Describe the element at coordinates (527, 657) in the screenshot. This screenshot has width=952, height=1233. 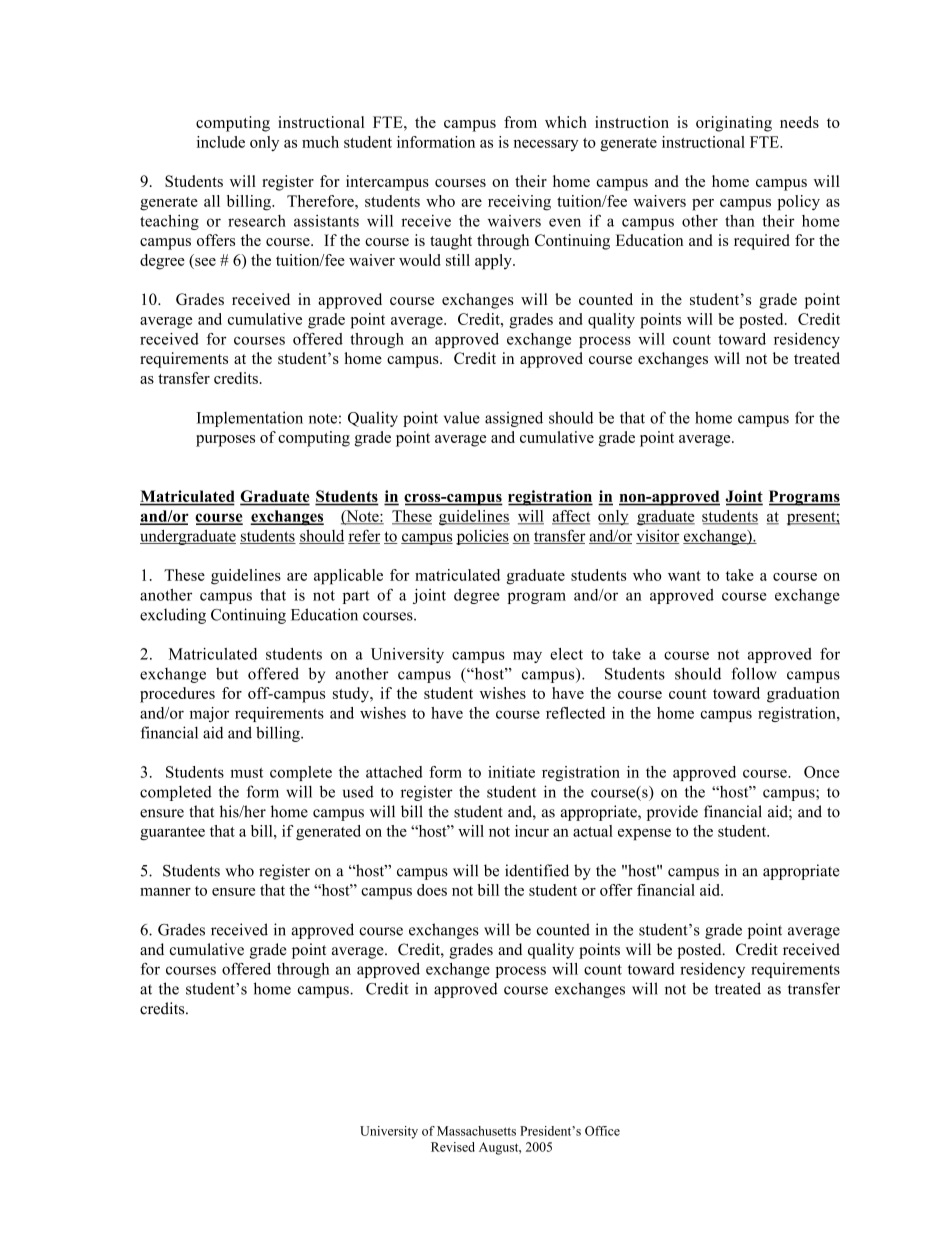
I see `may` at that location.
